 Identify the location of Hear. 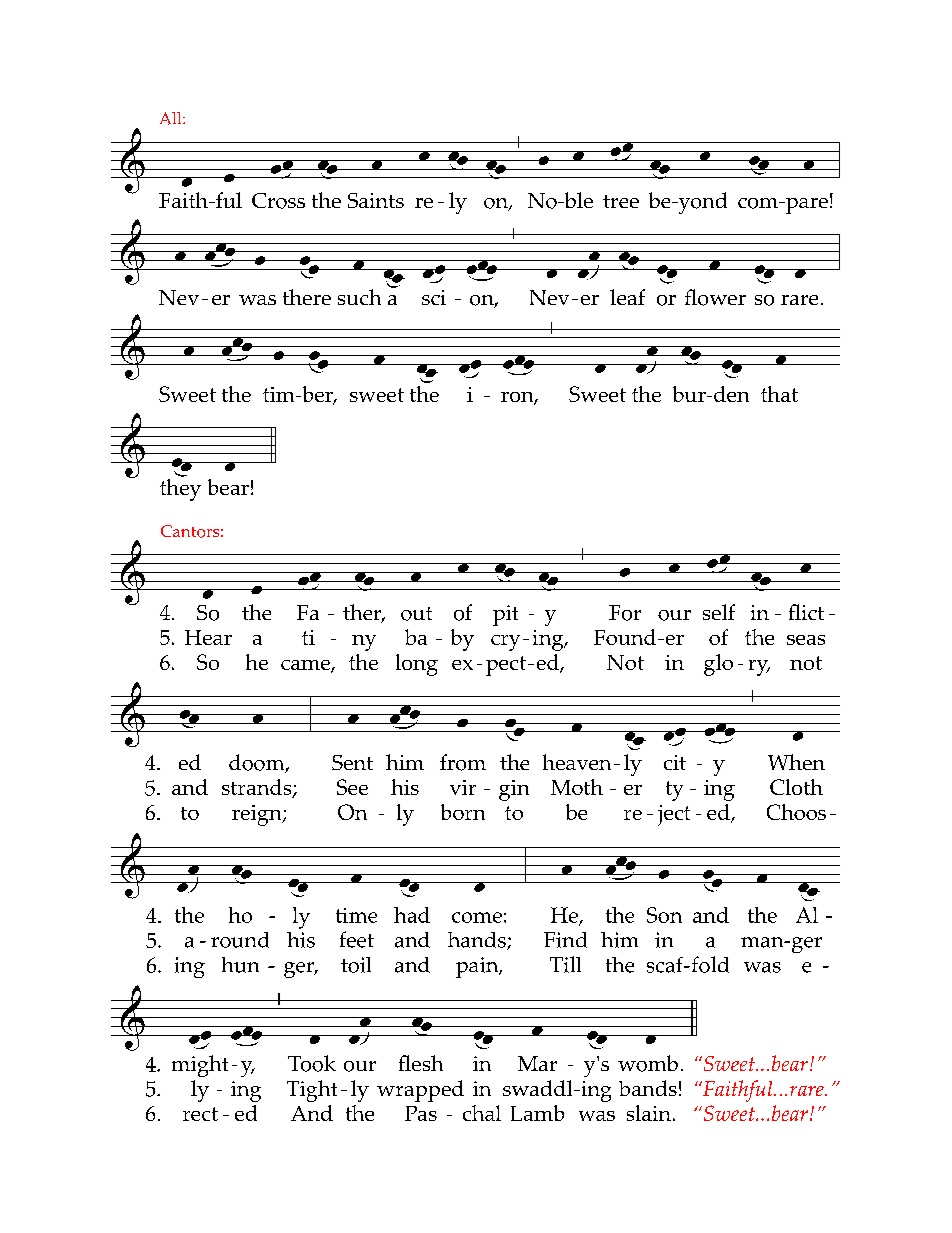
(208, 637).
